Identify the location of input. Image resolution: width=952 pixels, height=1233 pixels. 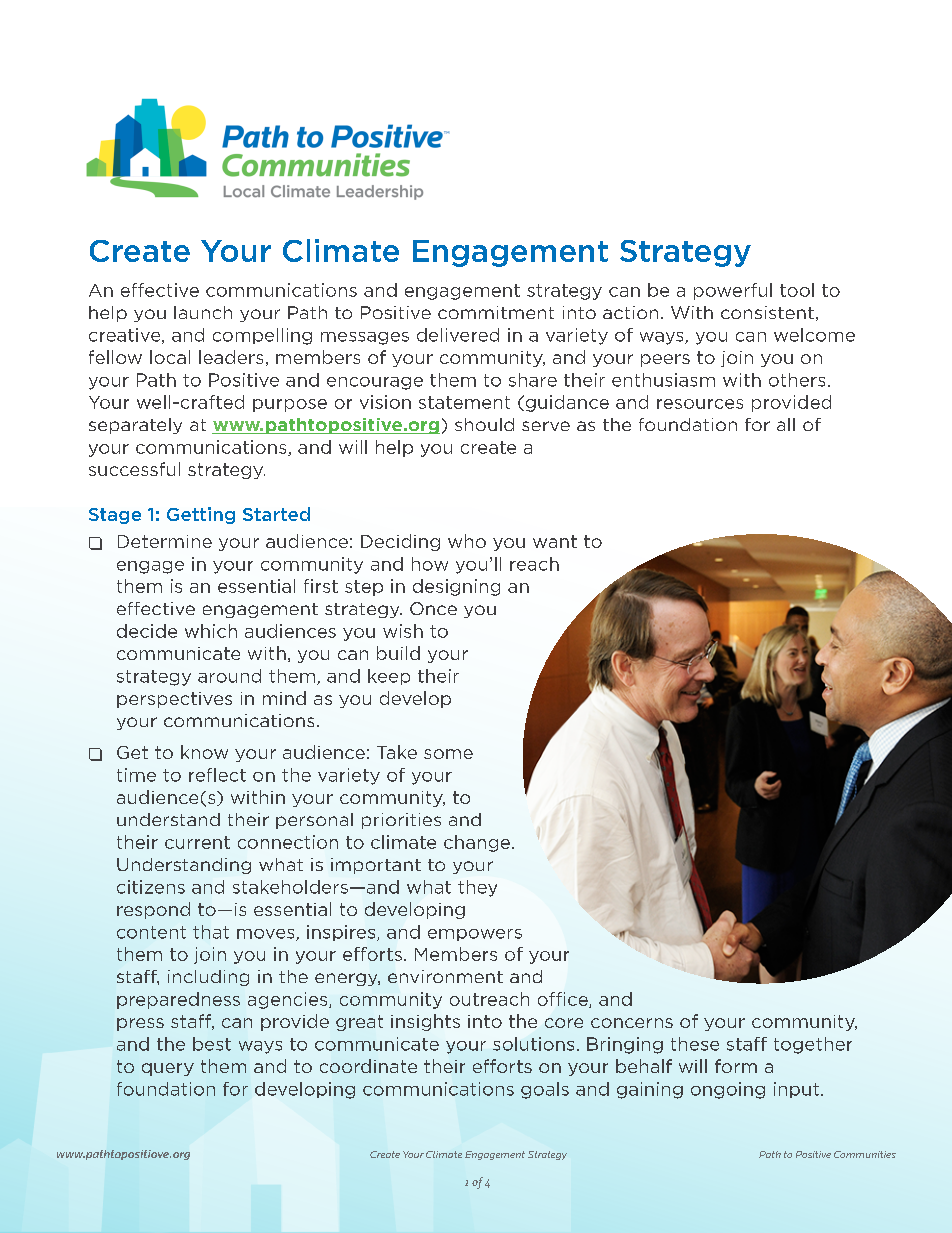
(798, 1090).
